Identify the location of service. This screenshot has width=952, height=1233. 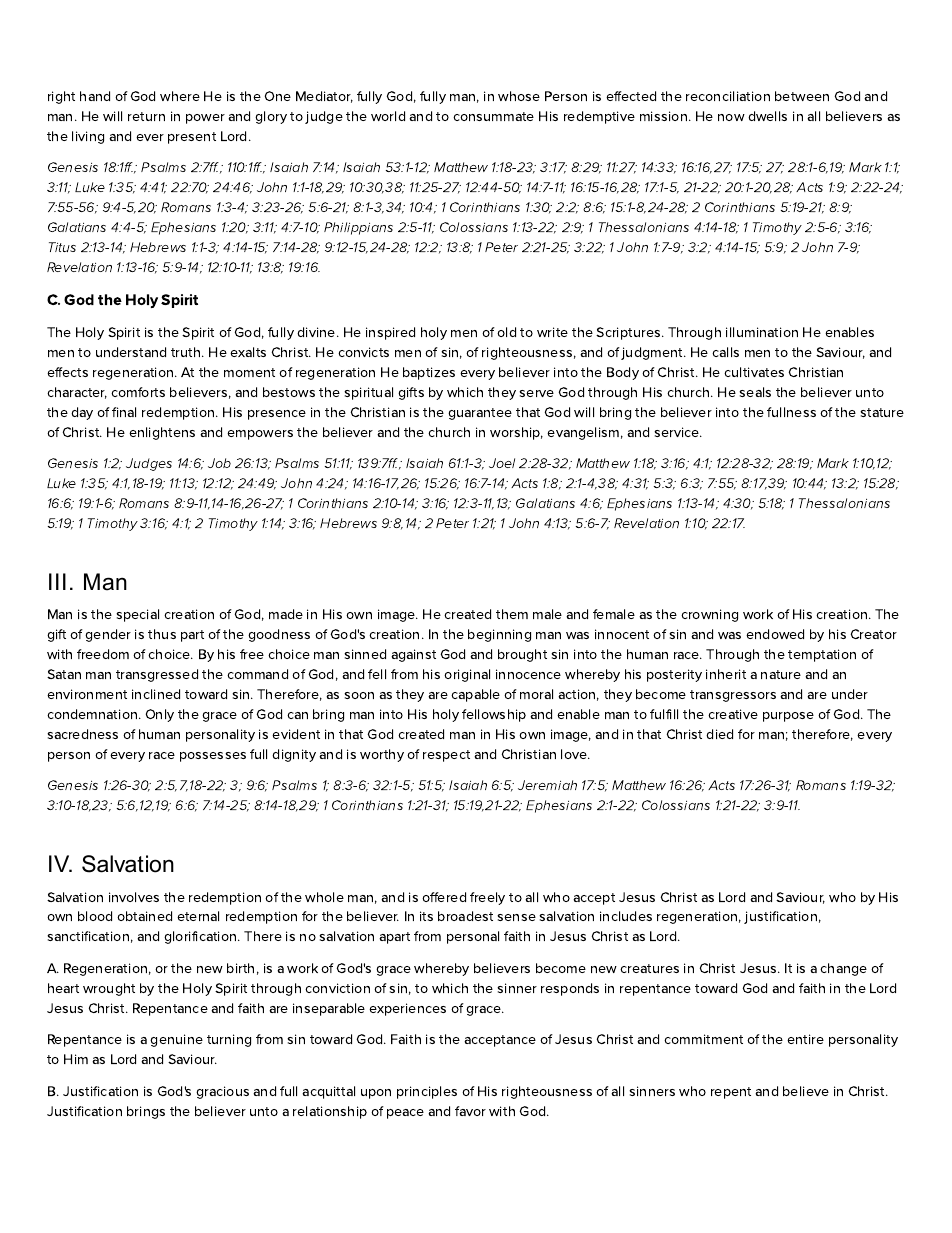
(678, 432).
